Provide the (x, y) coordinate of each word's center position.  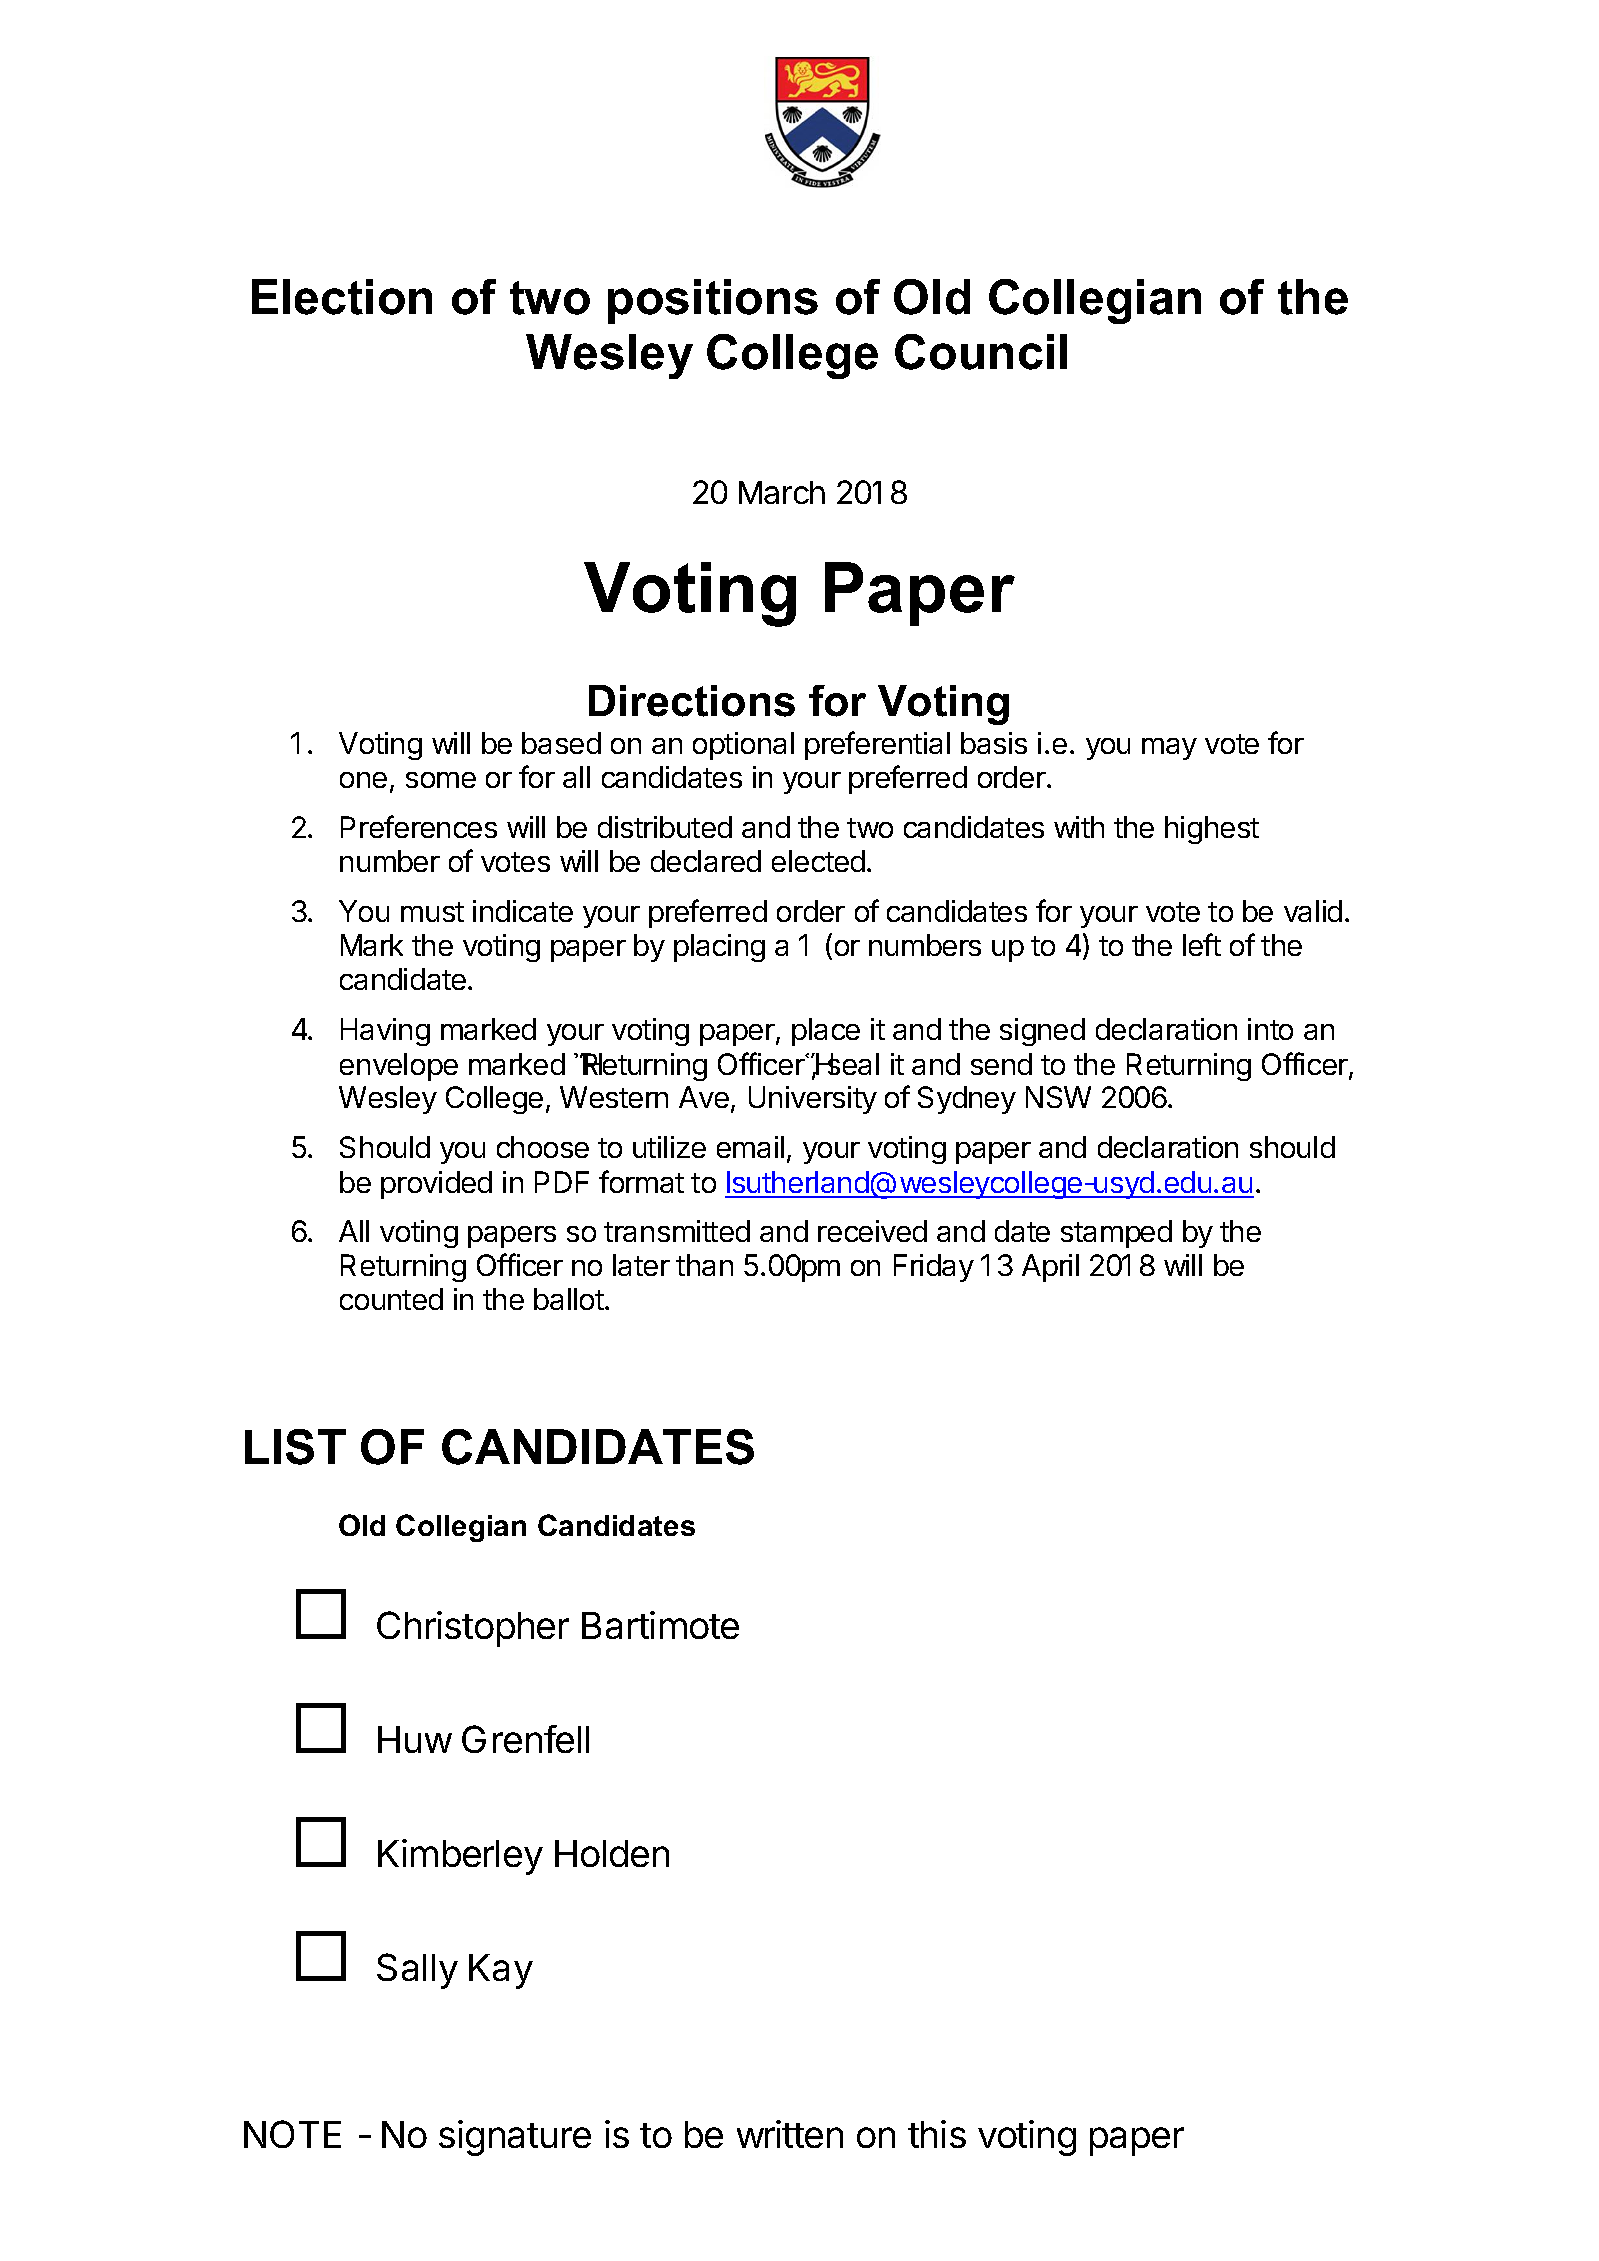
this (937, 2134)
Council (981, 352)
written (790, 2134)
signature (515, 2138)
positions (713, 301)
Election (342, 297)
